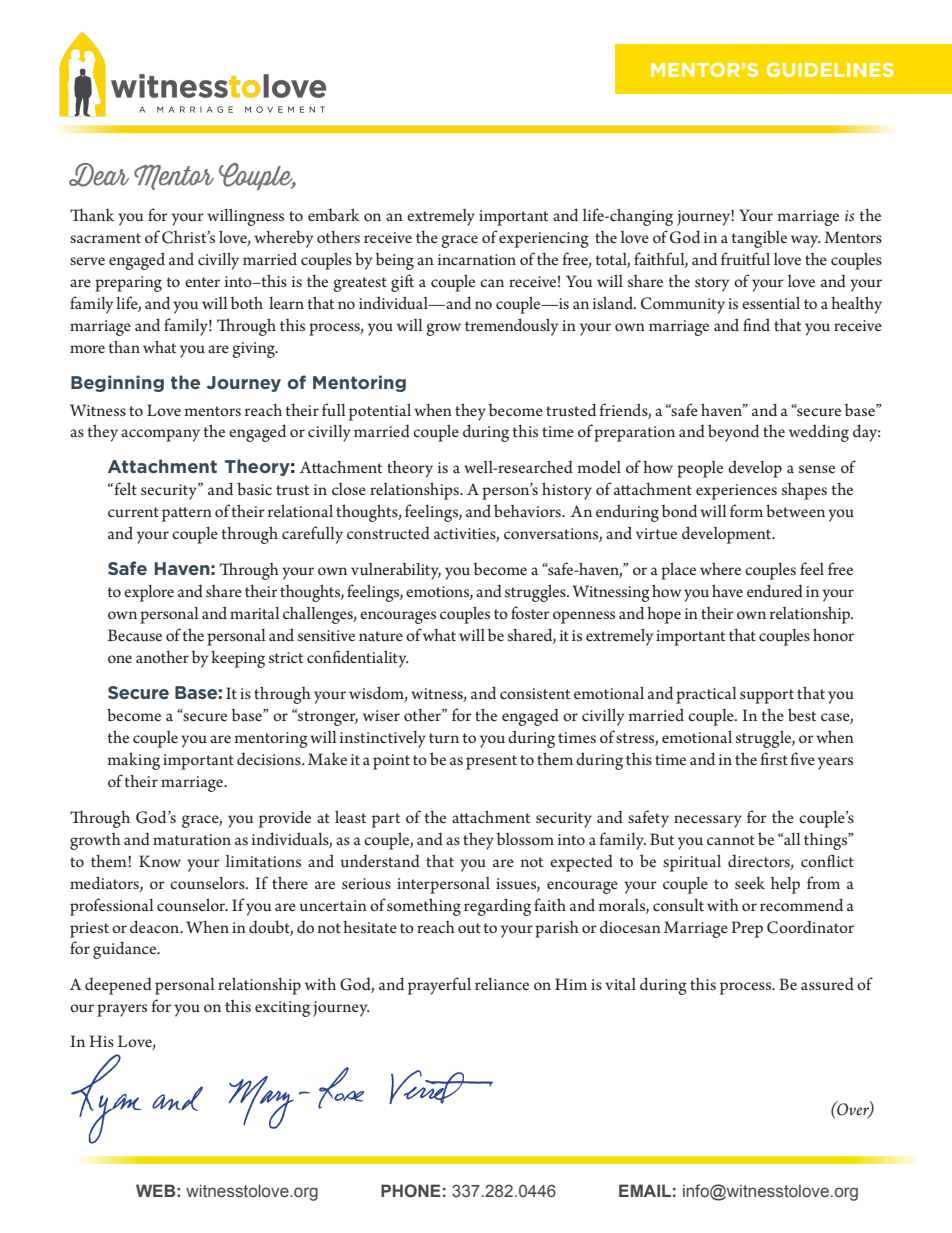  What do you see at coordinates (756, 324) in the page?
I see `find` at bounding box center [756, 324].
